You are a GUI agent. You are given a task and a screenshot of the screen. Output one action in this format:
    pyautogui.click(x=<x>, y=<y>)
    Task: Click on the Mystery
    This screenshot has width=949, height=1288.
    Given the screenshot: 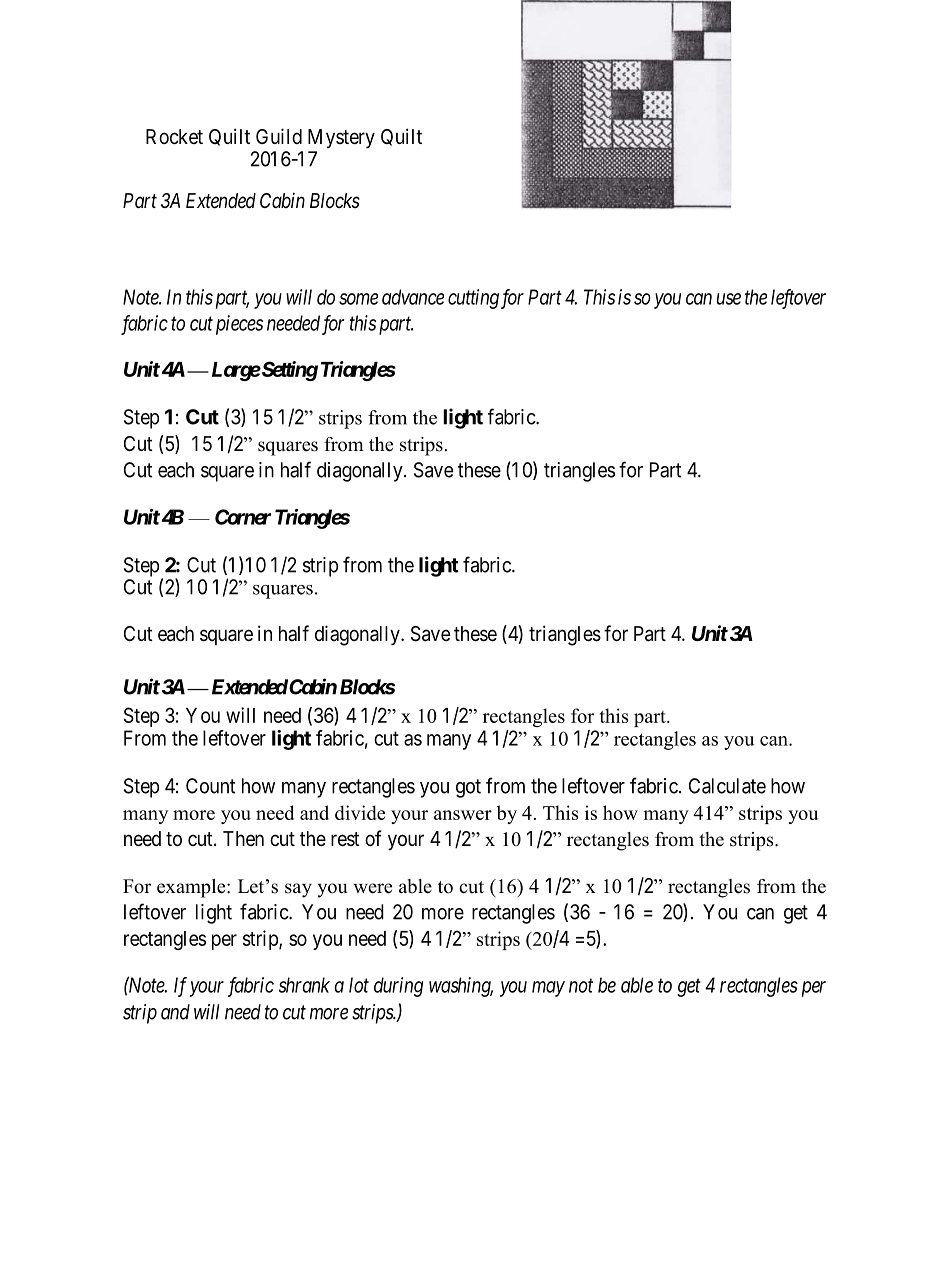 What is the action you would take?
    pyautogui.click(x=341, y=139)
